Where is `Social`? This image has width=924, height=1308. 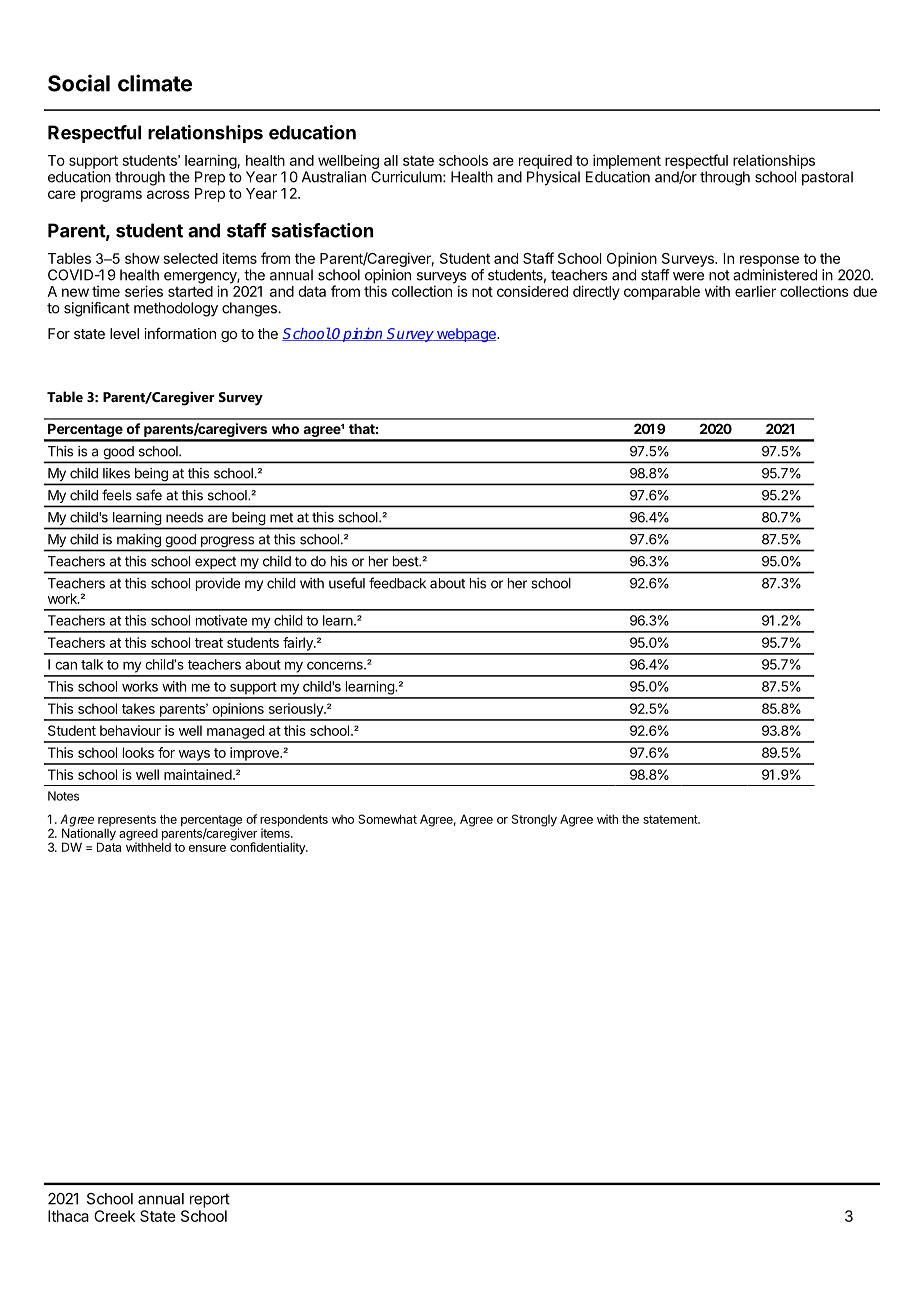 Social is located at coordinates (79, 83).
